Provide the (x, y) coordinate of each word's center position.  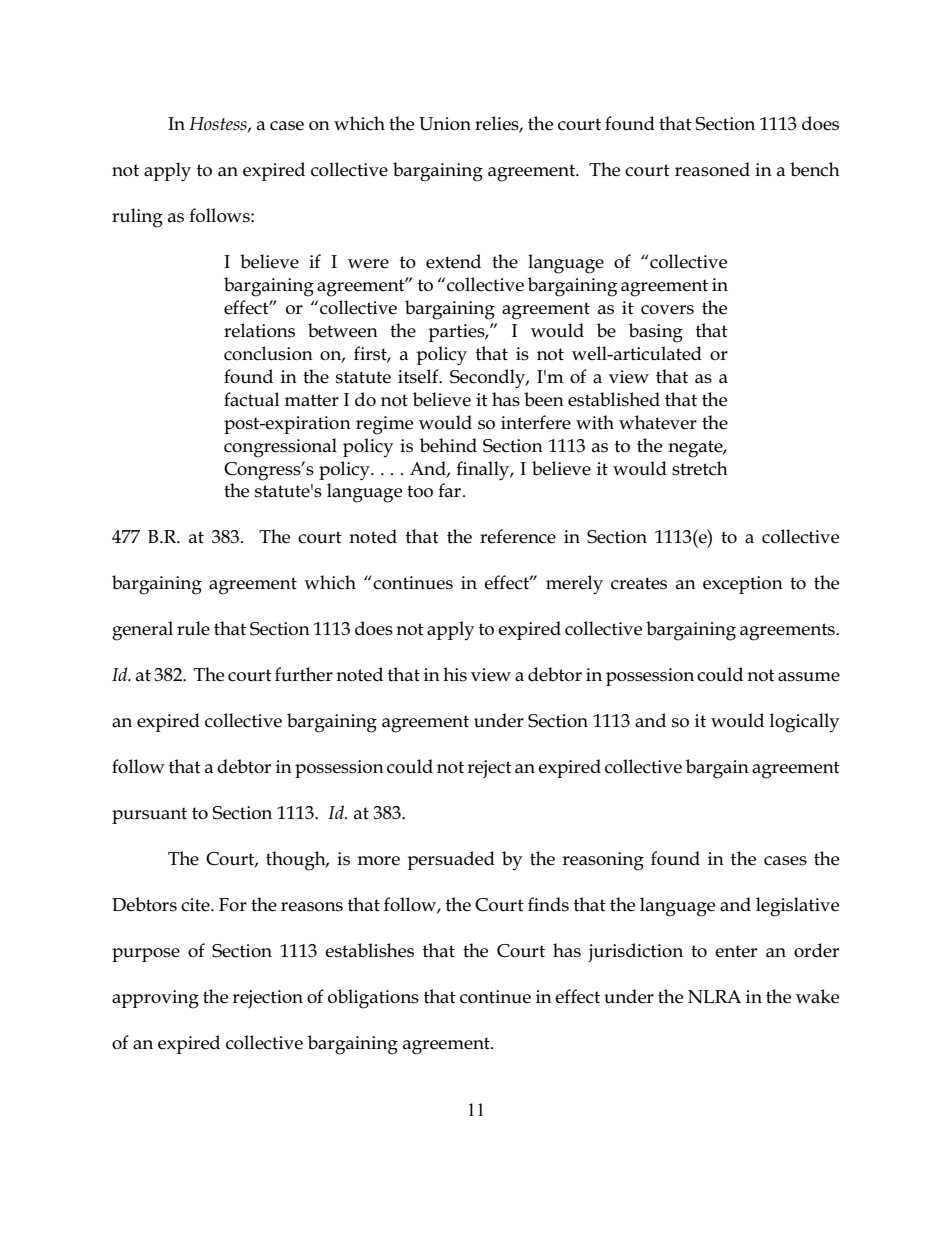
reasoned (712, 169)
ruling (137, 218)
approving (155, 999)
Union (445, 124)
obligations (373, 999)
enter (736, 951)
